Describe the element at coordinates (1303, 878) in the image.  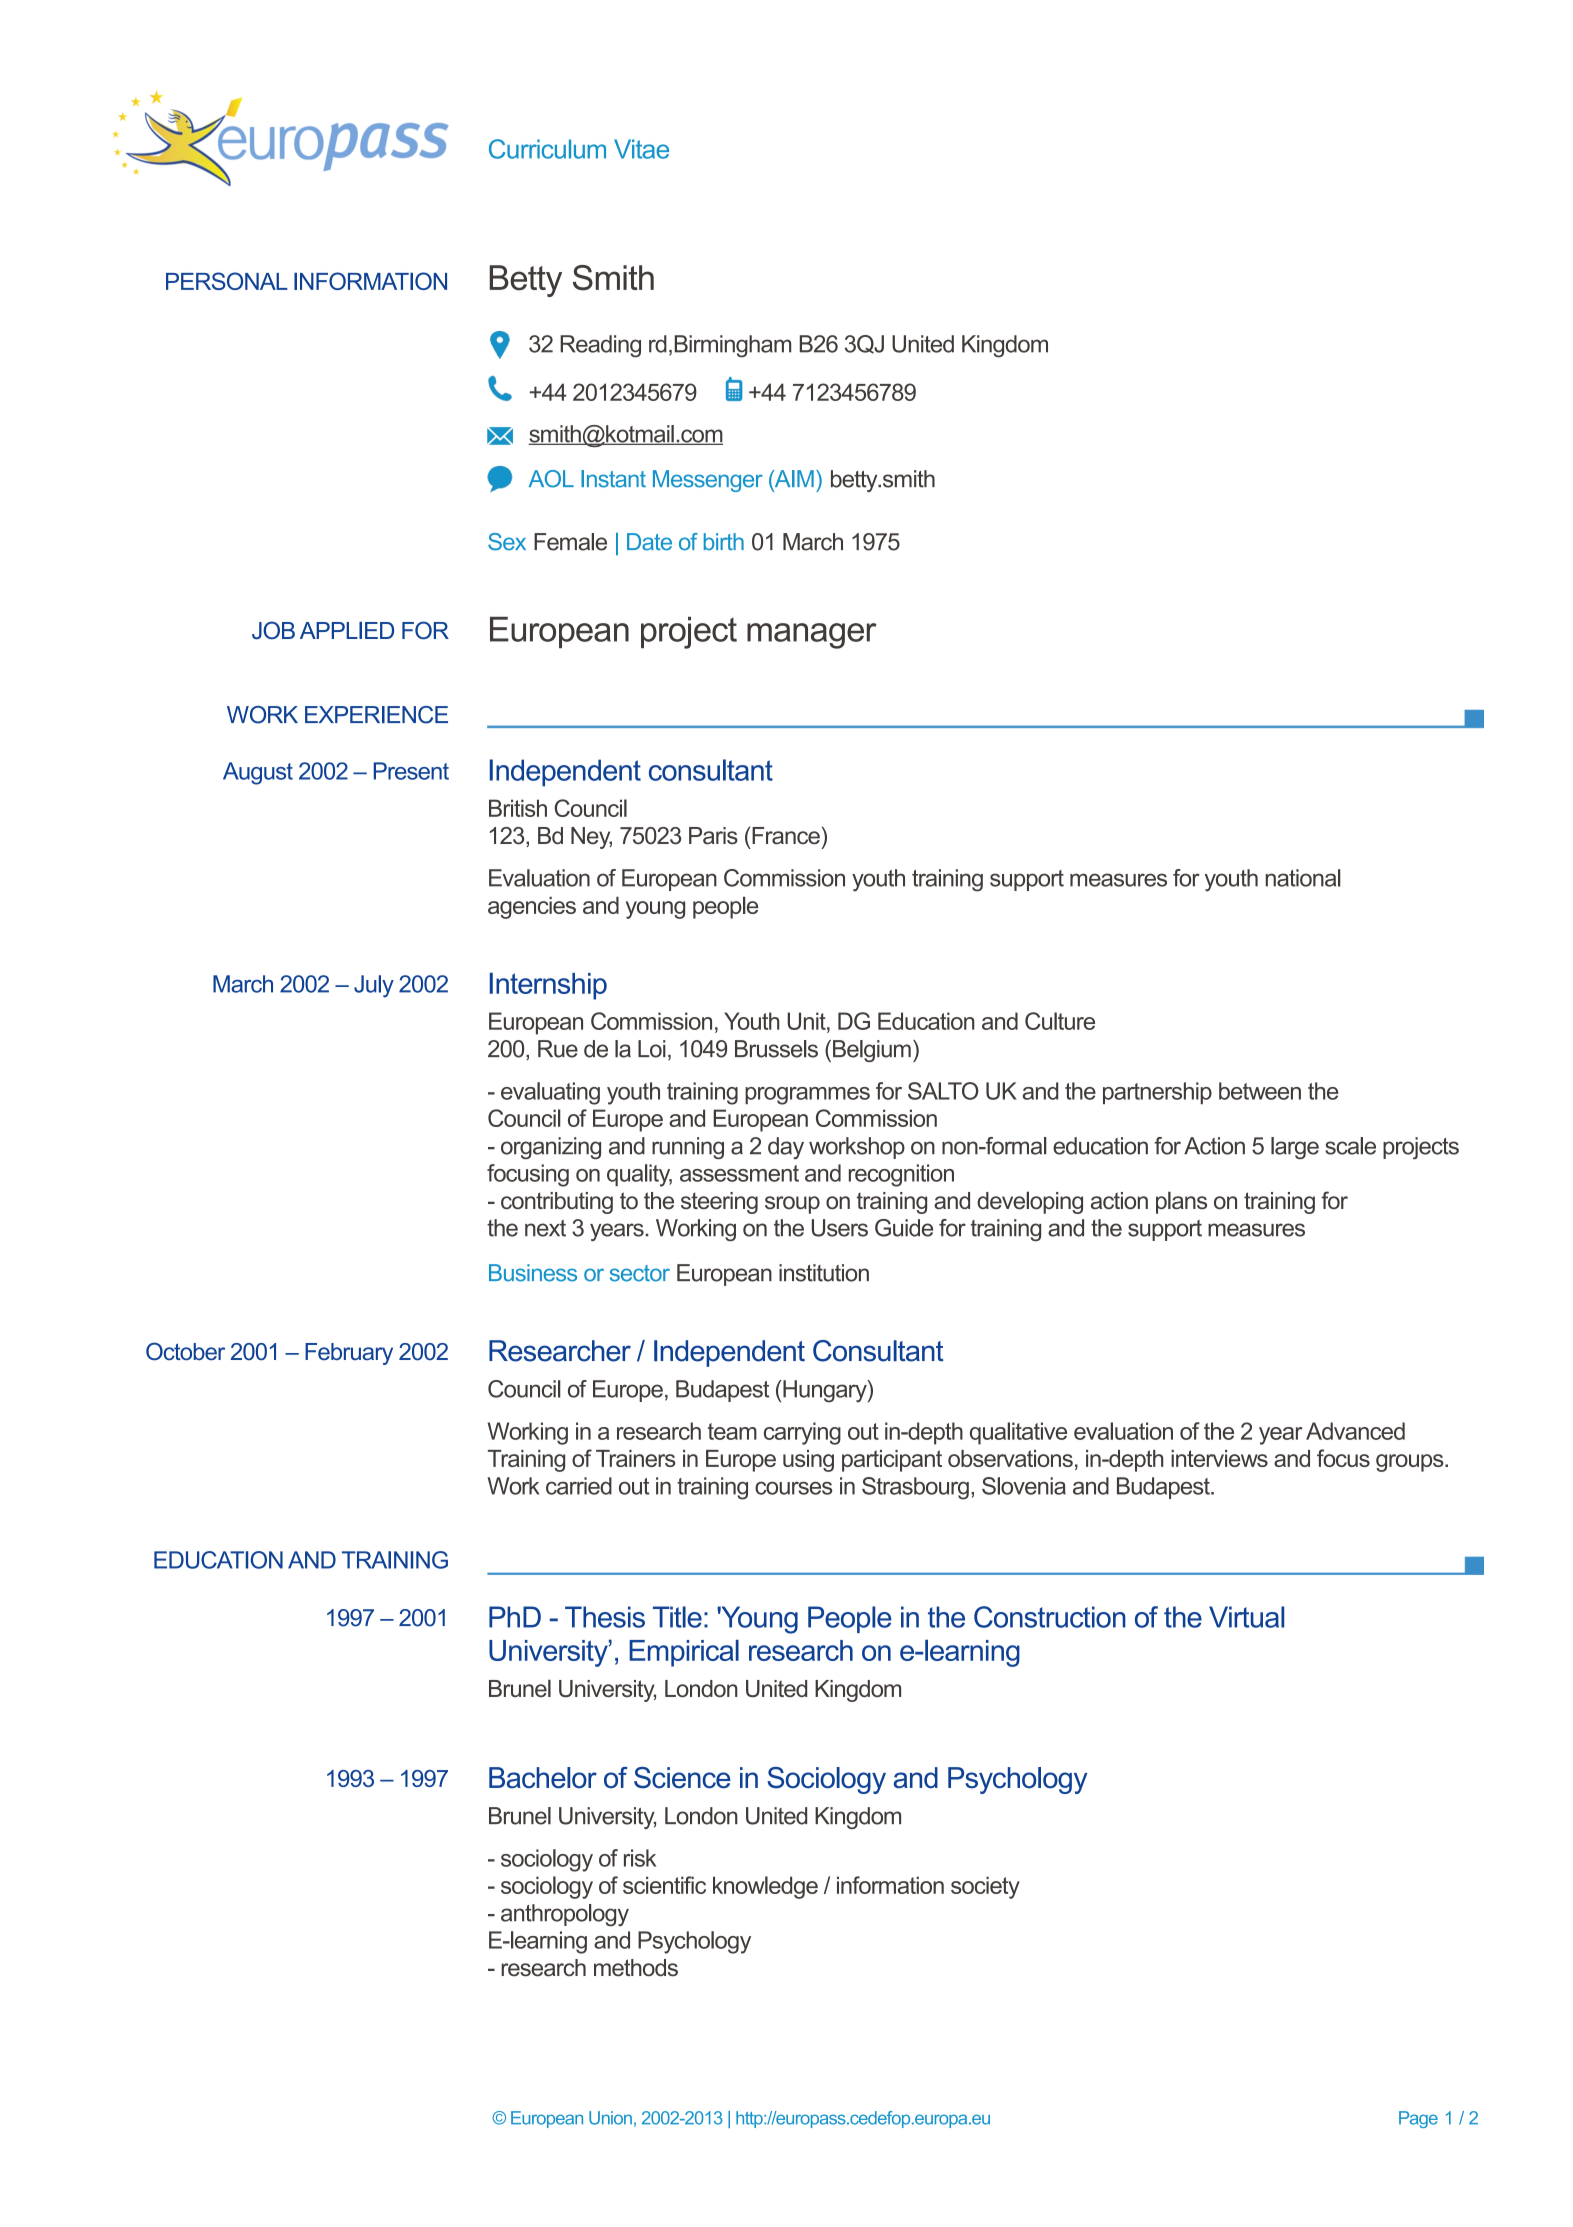
I see `national` at that location.
